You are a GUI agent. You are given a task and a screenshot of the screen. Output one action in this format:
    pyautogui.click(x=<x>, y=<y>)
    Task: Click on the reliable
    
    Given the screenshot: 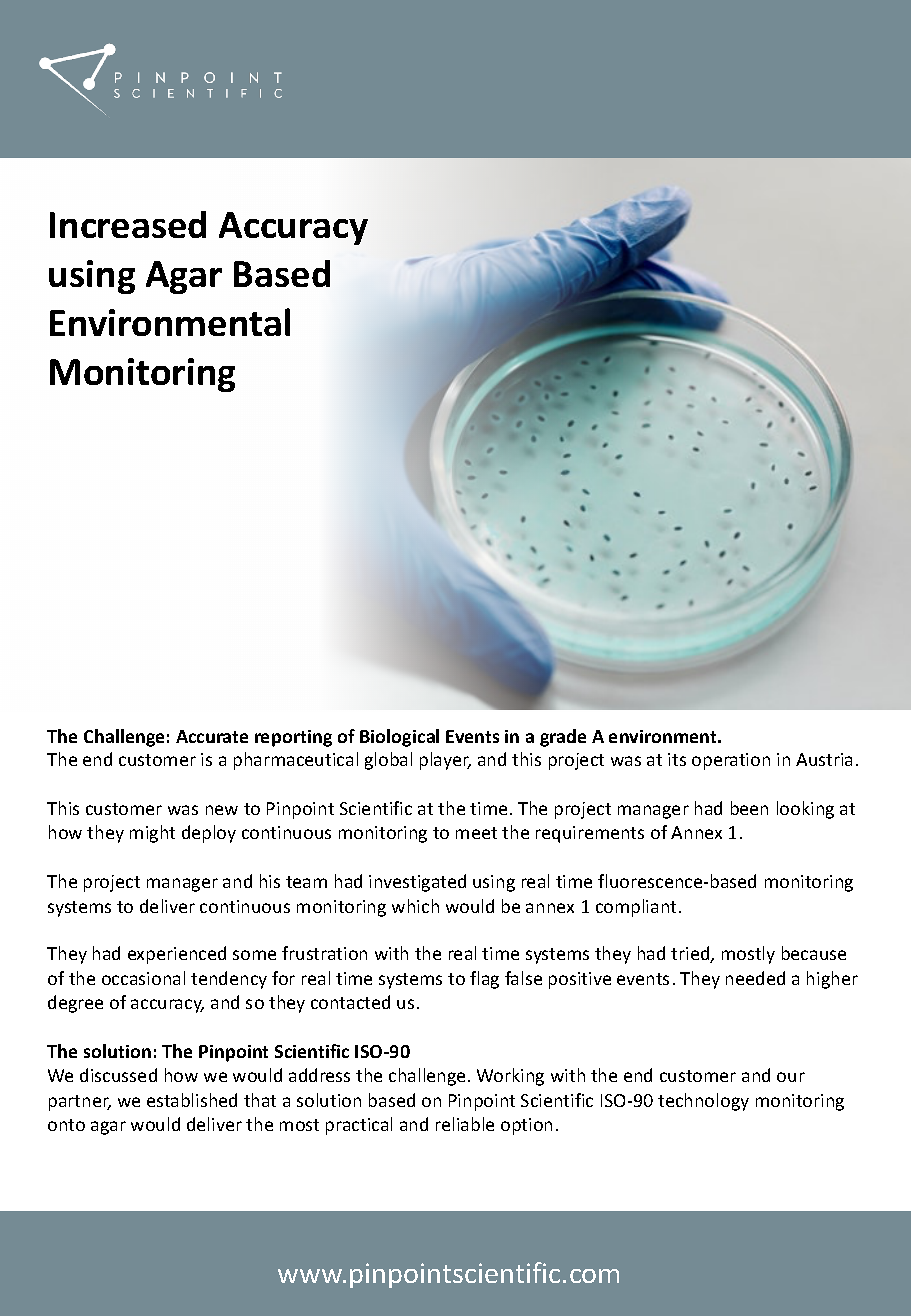 What is the action you would take?
    pyautogui.click(x=465, y=1124)
